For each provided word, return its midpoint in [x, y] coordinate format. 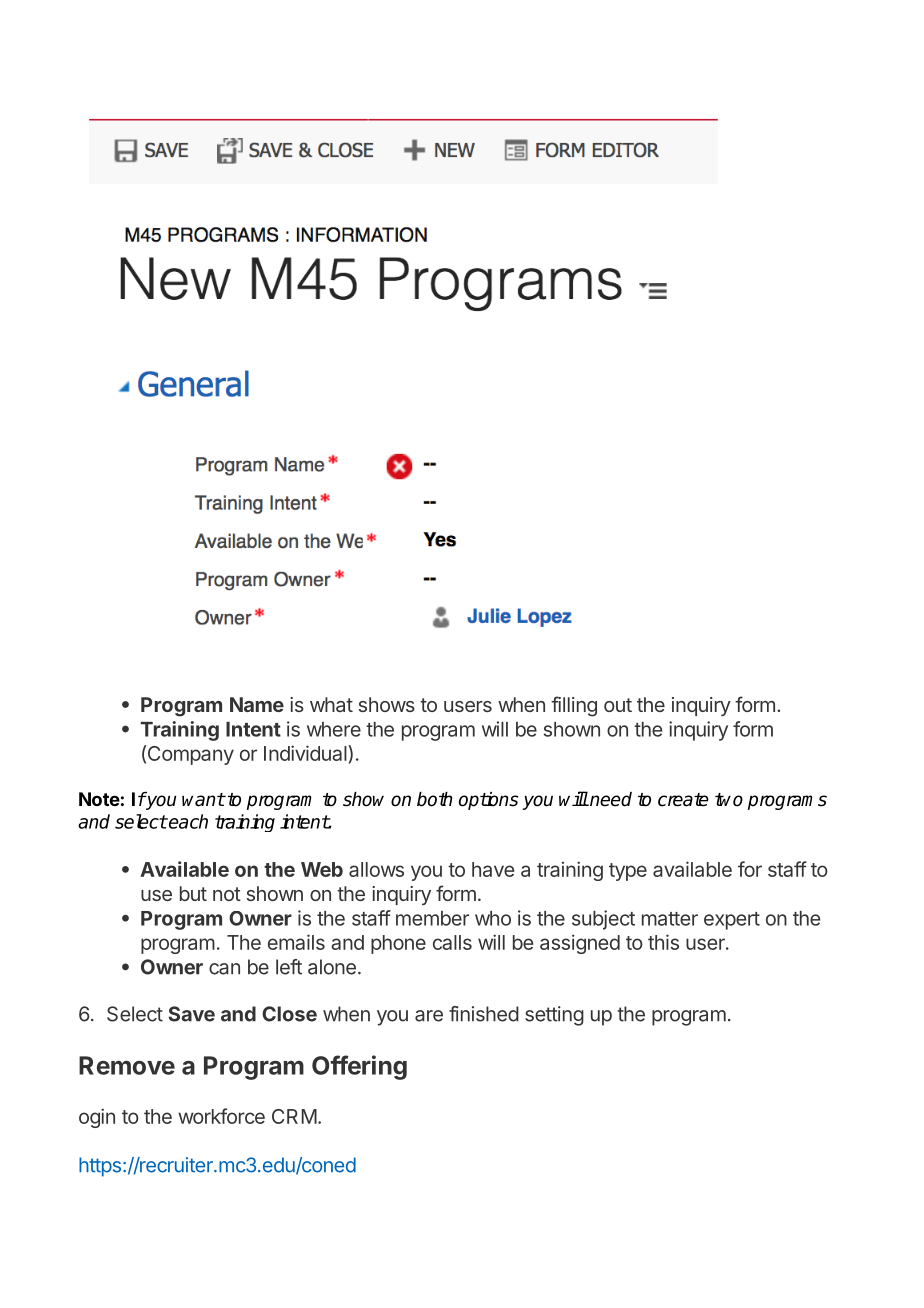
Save [192, 1014]
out [618, 705]
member [432, 918]
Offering [359, 1067]
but [193, 893]
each [187, 821]
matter [670, 919]
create [683, 800]
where [334, 729]
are [429, 1016]
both [434, 799]
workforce [221, 1116]
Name [257, 704]
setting [554, 1016]
